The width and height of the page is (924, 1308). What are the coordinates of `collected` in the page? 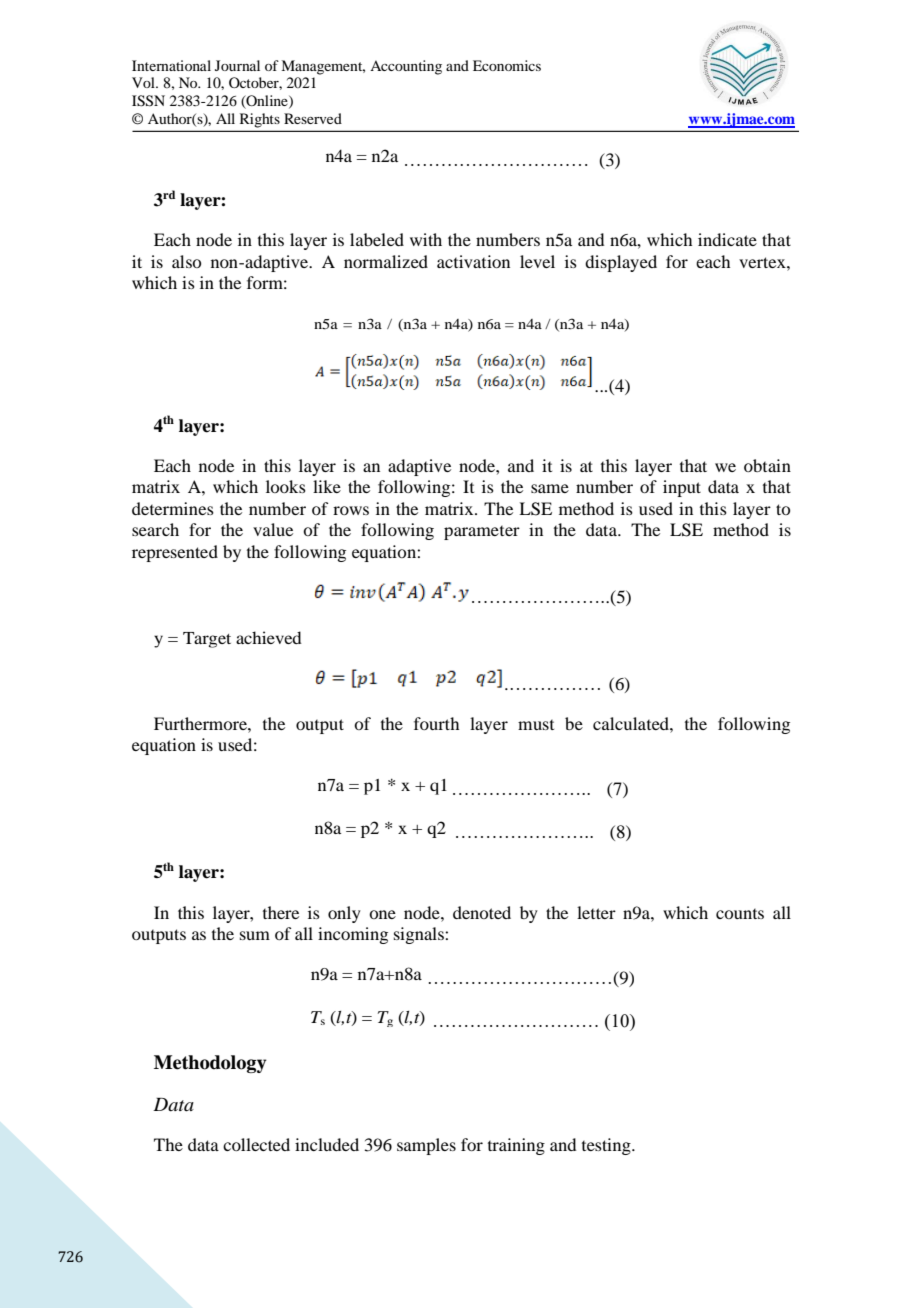 It's located at (256, 1144).
